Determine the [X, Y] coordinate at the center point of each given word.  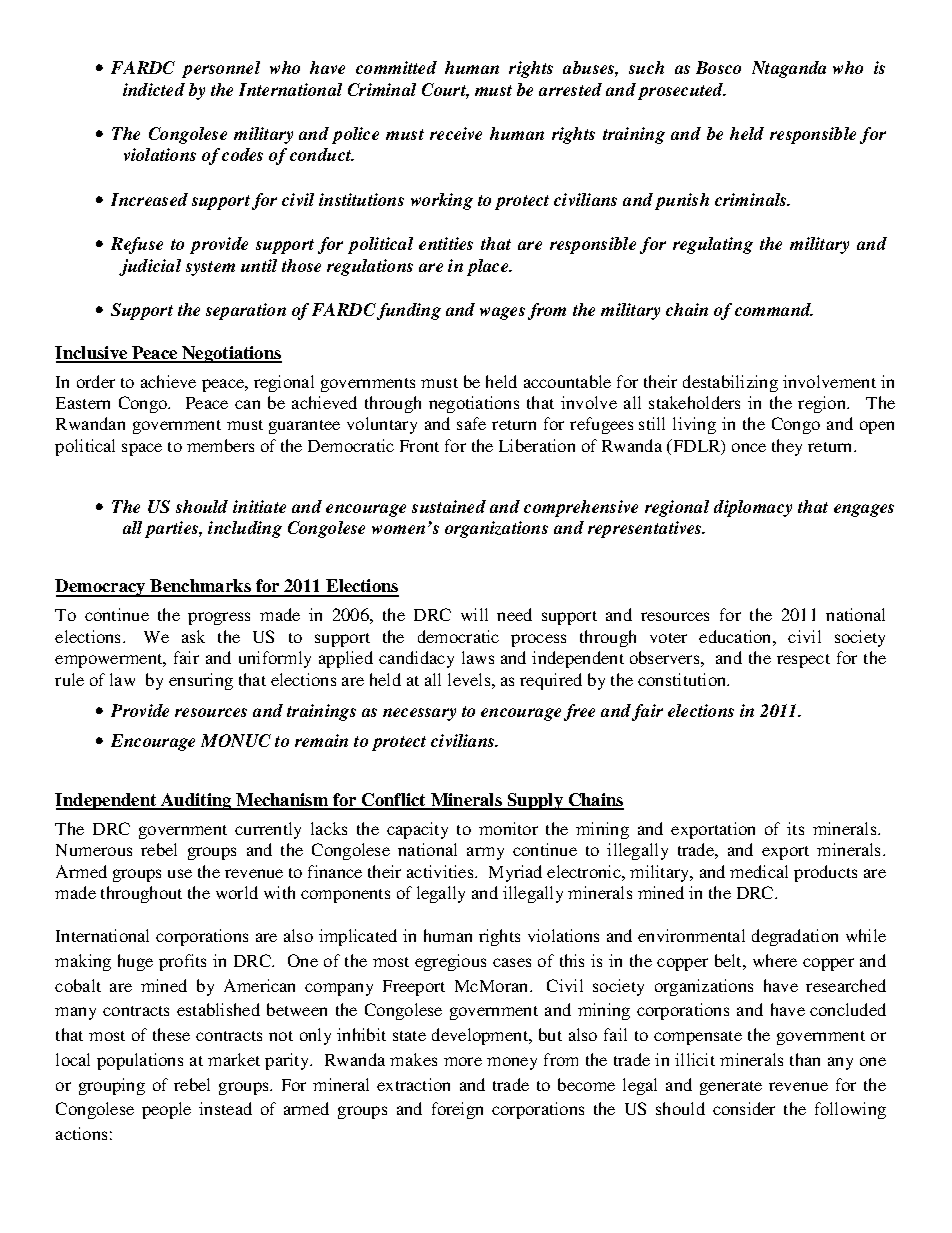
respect [803, 661]
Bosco [718, 67]
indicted [154, 89]
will [474, 614]
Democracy [101, 588]
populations [140, 1061]
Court [445, 91]
